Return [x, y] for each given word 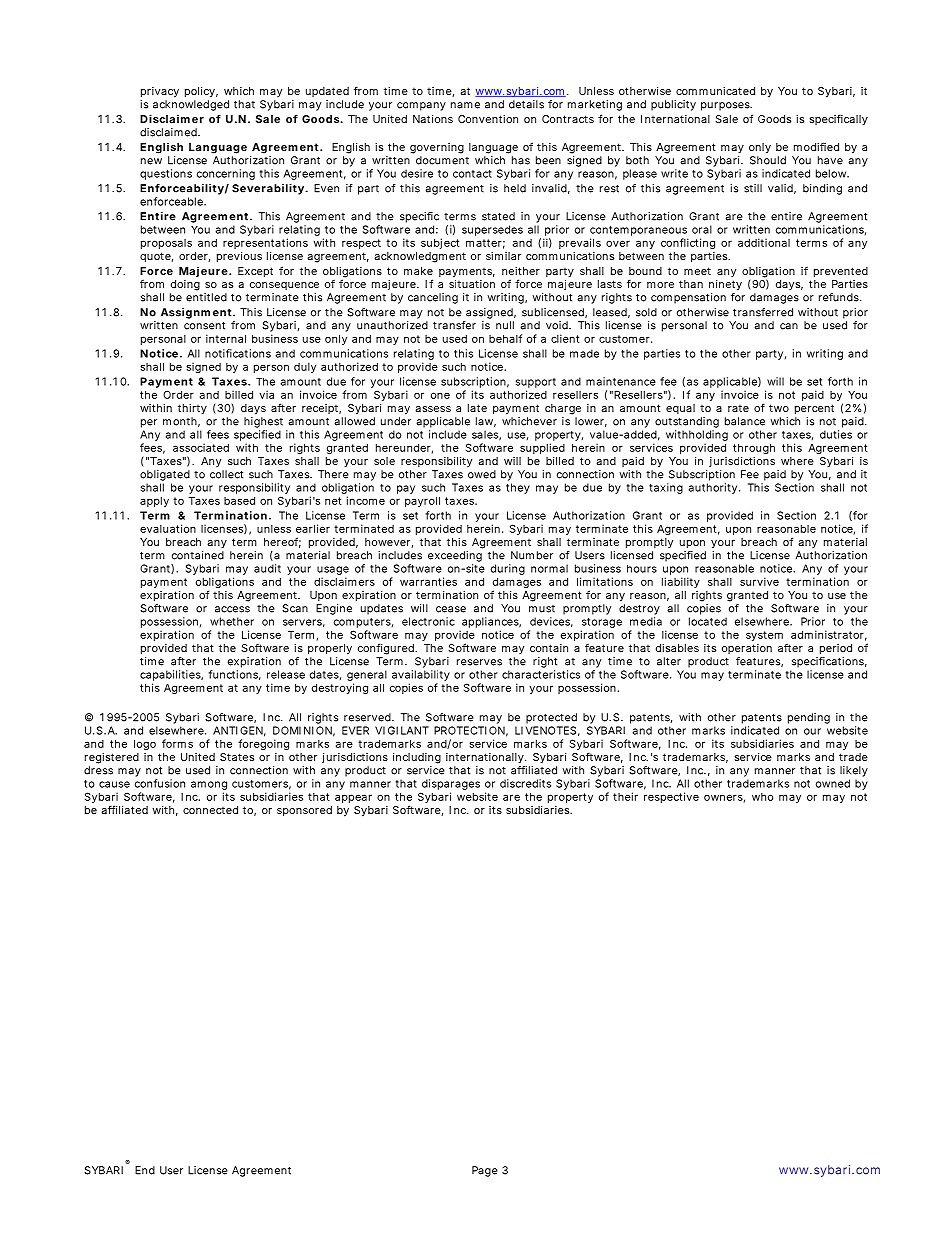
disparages [450, 786]
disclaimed [169, 132]
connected [210, 810]
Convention [488, 119]
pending [809, 718]
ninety [725, 285]
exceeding [455, 556]
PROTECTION [469, 730]
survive [759, 581]
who [763, 797]
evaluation [168, 528]
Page [485, 1171]
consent [204, 326]
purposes [726, 106]
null [505, 325]
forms [177, 743]
